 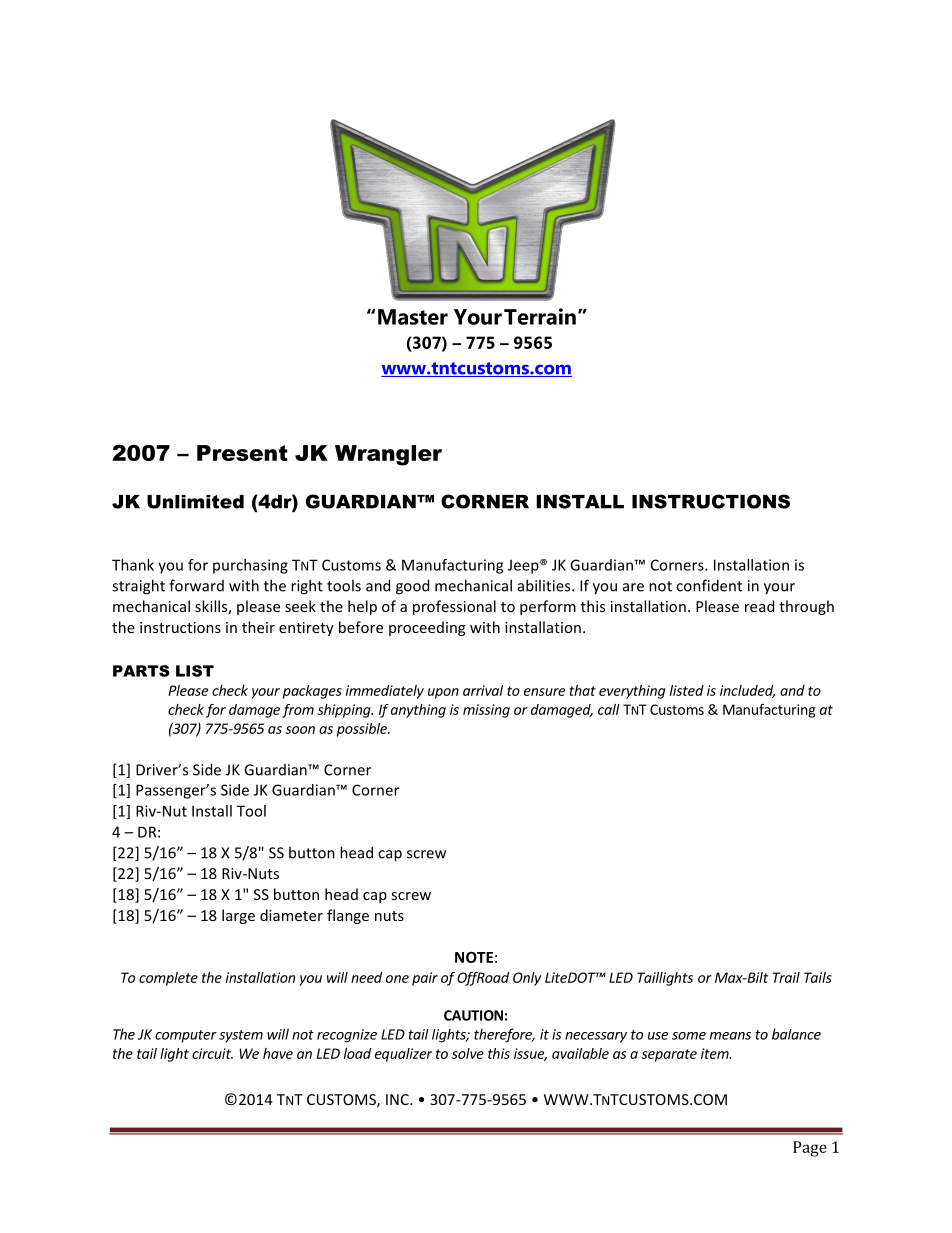 What do you see at coordinates (250, 566) in the page?
I see `purchasing` at bounding box center [250, 566].
